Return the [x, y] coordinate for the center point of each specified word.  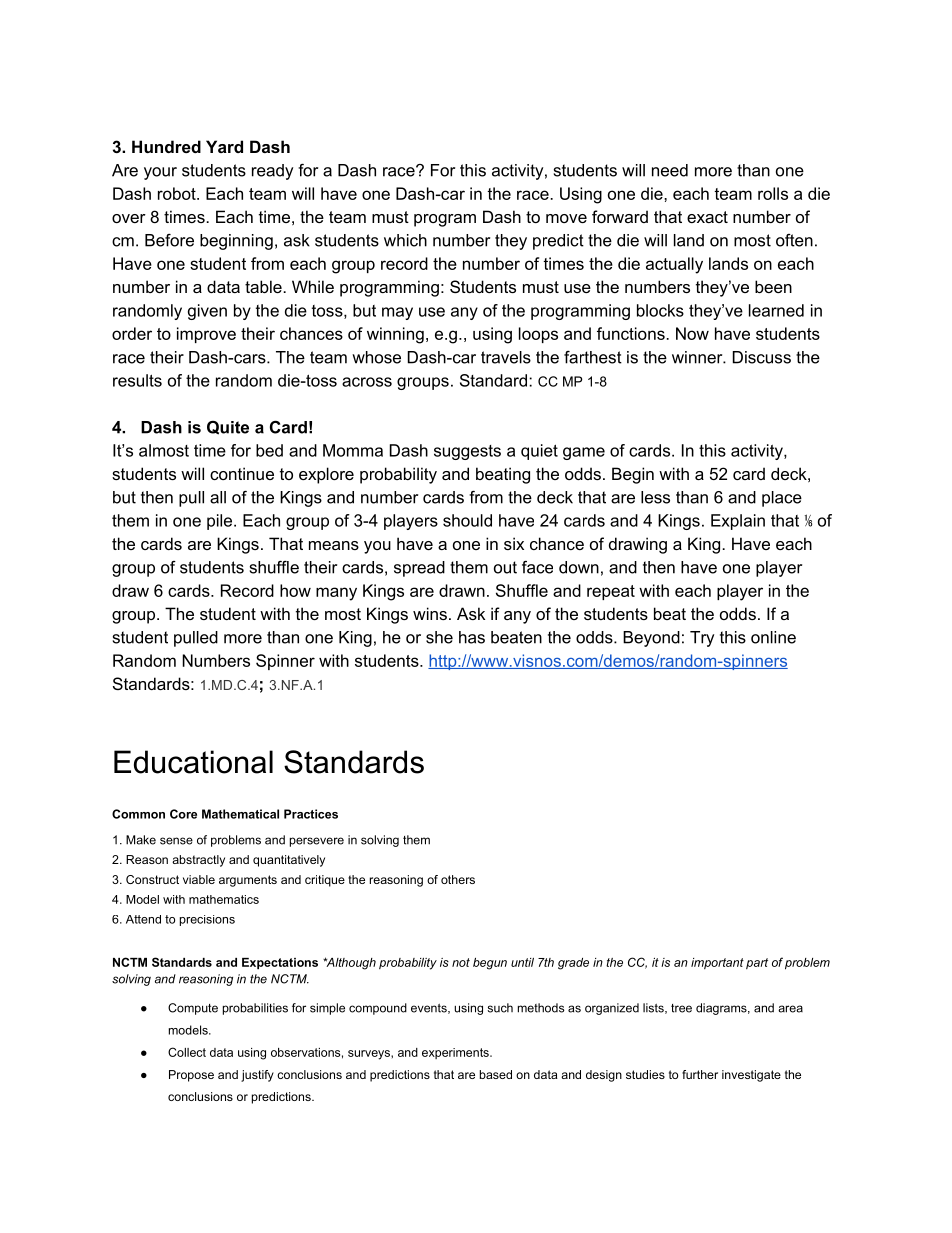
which [405, 240]
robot [178, 193]
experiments [456, 1053]
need [670, 170]
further [700, 1074]
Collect [187, 1052]
